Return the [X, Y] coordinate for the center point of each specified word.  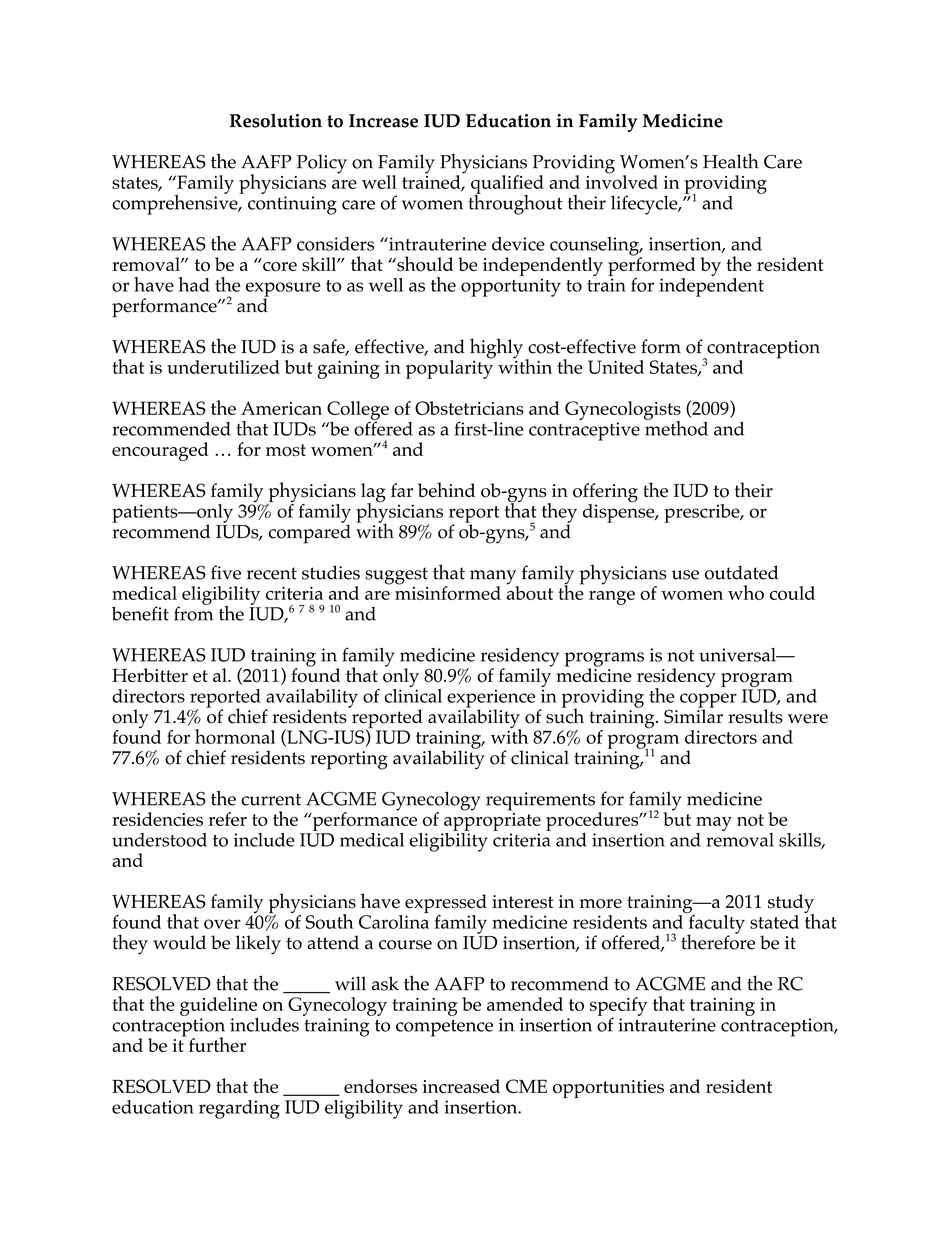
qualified [507, 185]
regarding [239, 1109]
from [193, 612]
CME [526, 1086]
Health [731, 161]
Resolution [276, 120]
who [746, 592]
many [494, 578]
